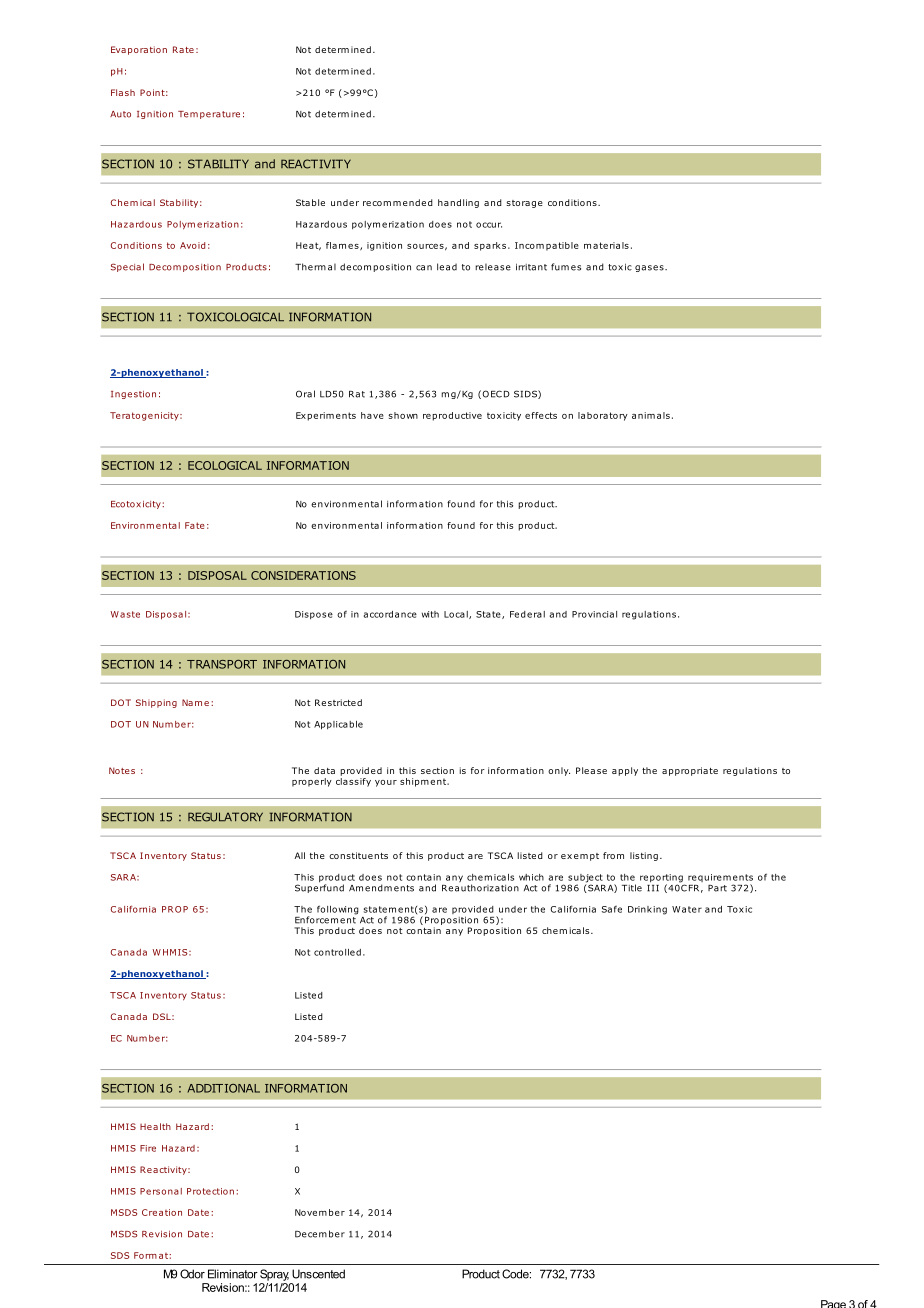  What do you see at coordinates (458, 203) in the screenshot?
I see `handling` at bounding box center [458, 203].
